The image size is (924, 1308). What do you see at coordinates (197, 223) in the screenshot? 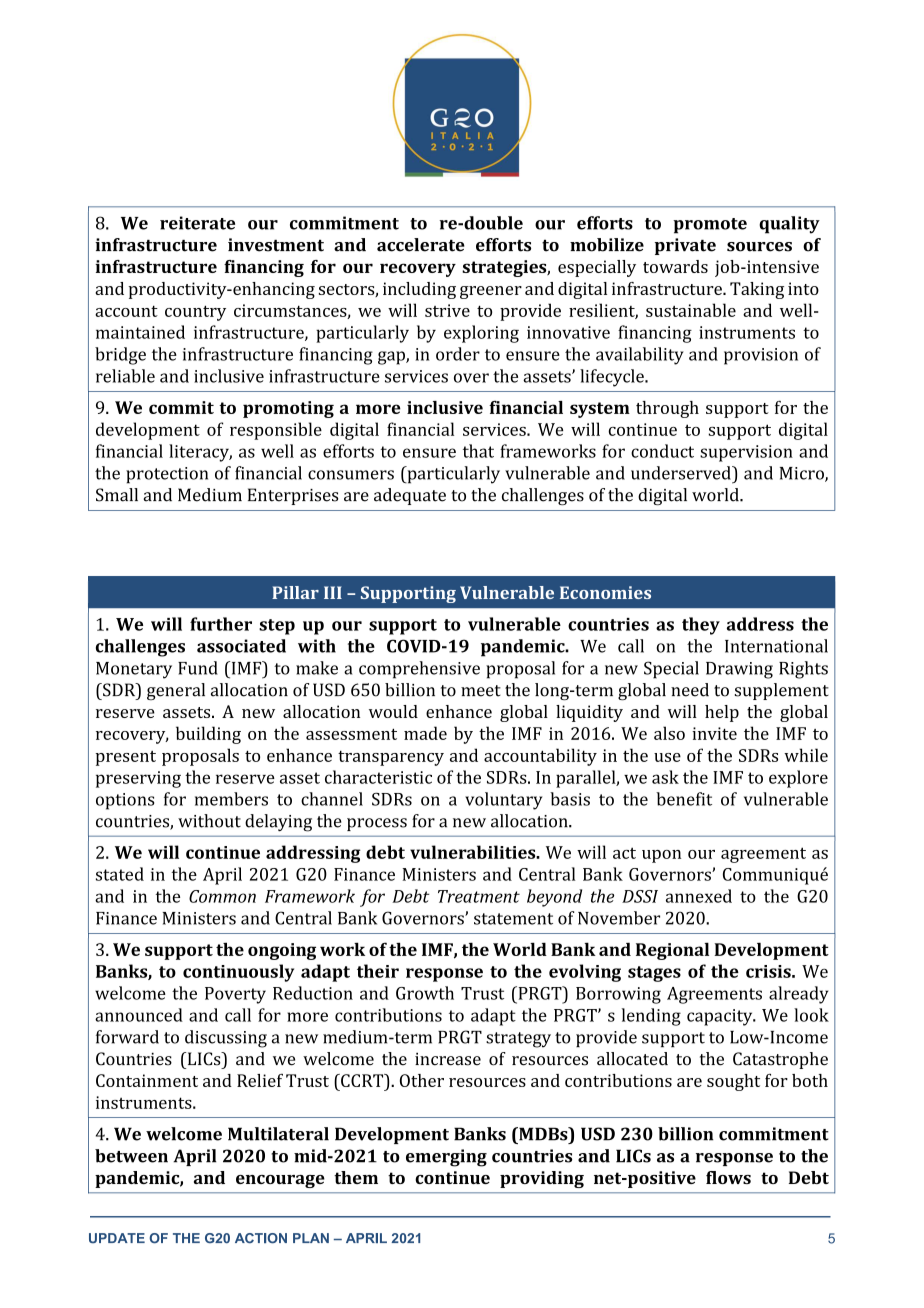
I see `reiterate` at bounding box center [197, 223].
